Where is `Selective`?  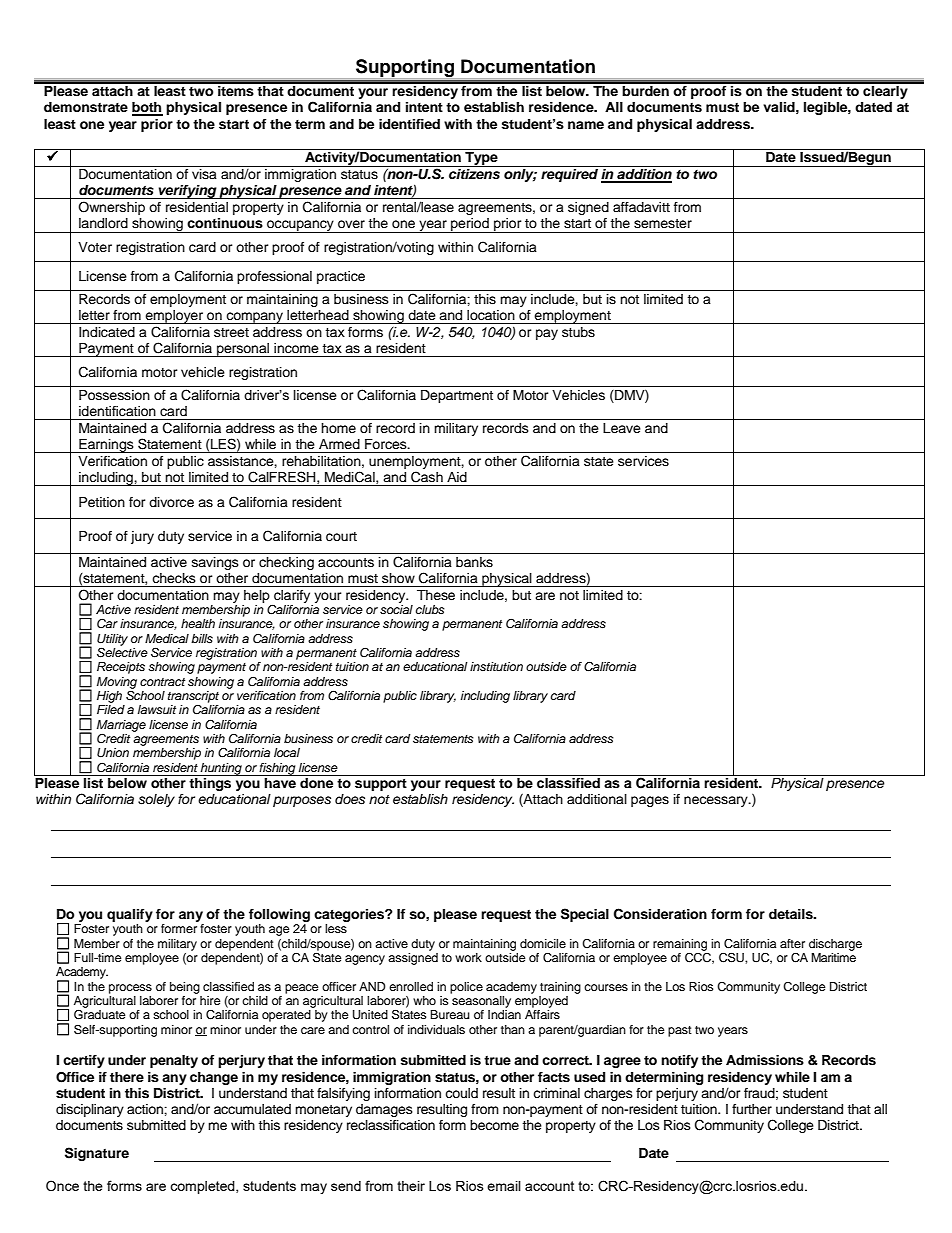 Selective is located at coordinates (122, 651).
